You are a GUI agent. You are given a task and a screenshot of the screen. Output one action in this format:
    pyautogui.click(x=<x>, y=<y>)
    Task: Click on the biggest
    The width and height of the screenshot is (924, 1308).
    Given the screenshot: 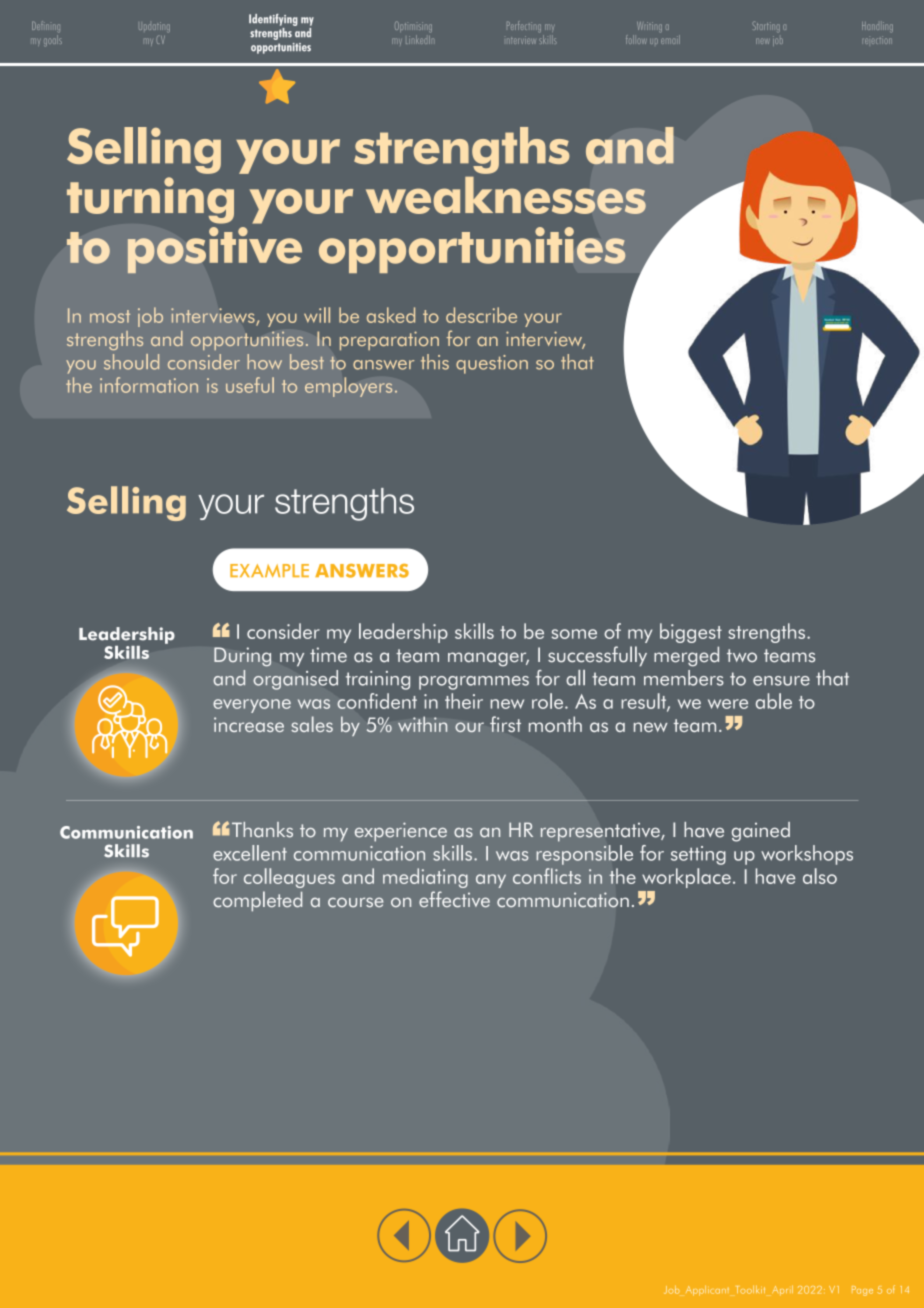 What is the action you would take?
    pyautogui.click(x=691, y=633)
